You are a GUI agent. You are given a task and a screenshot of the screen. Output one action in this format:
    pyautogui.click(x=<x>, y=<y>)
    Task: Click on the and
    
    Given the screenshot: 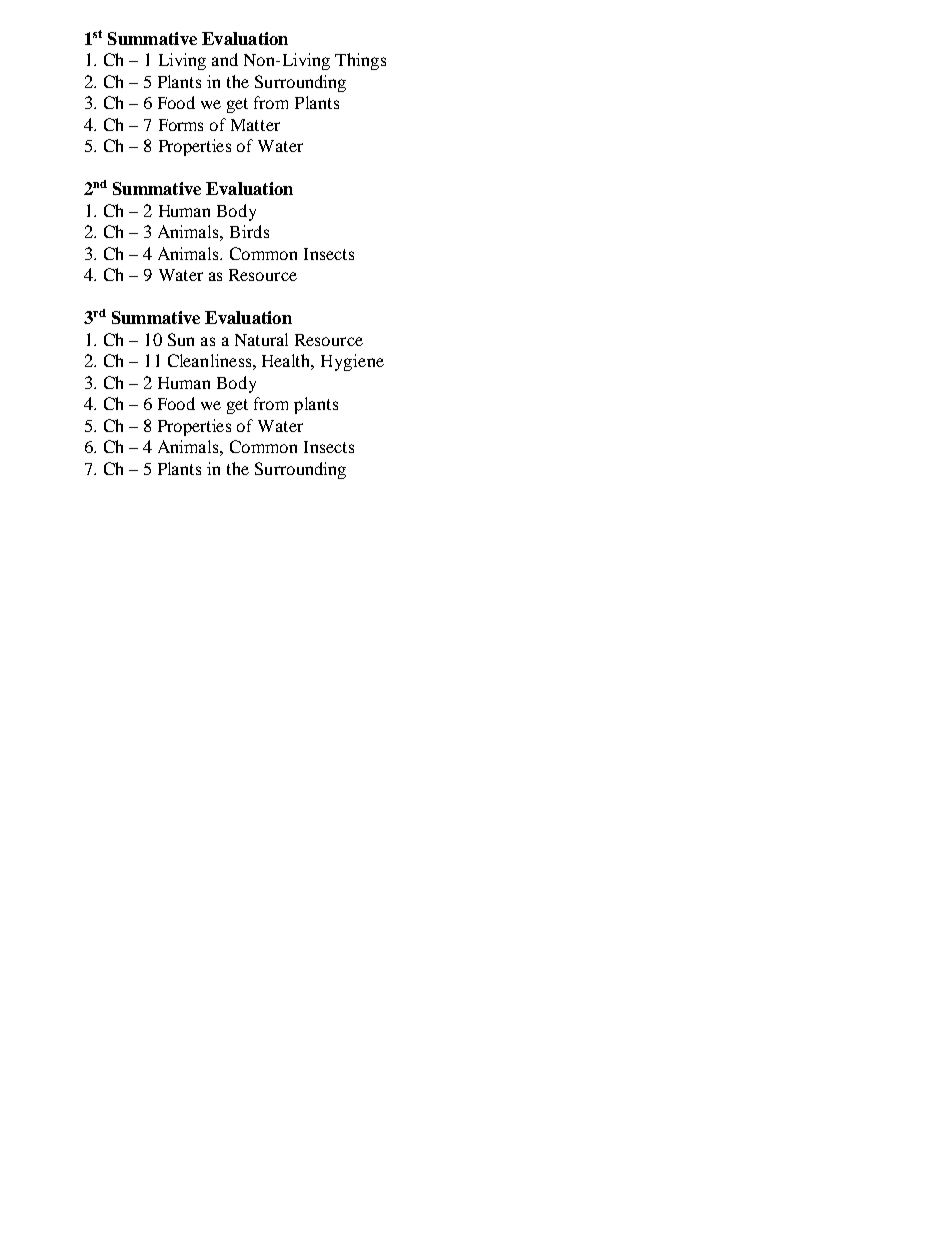 What is the action you would take?
    pyautogui.click(x=225, y=59)
